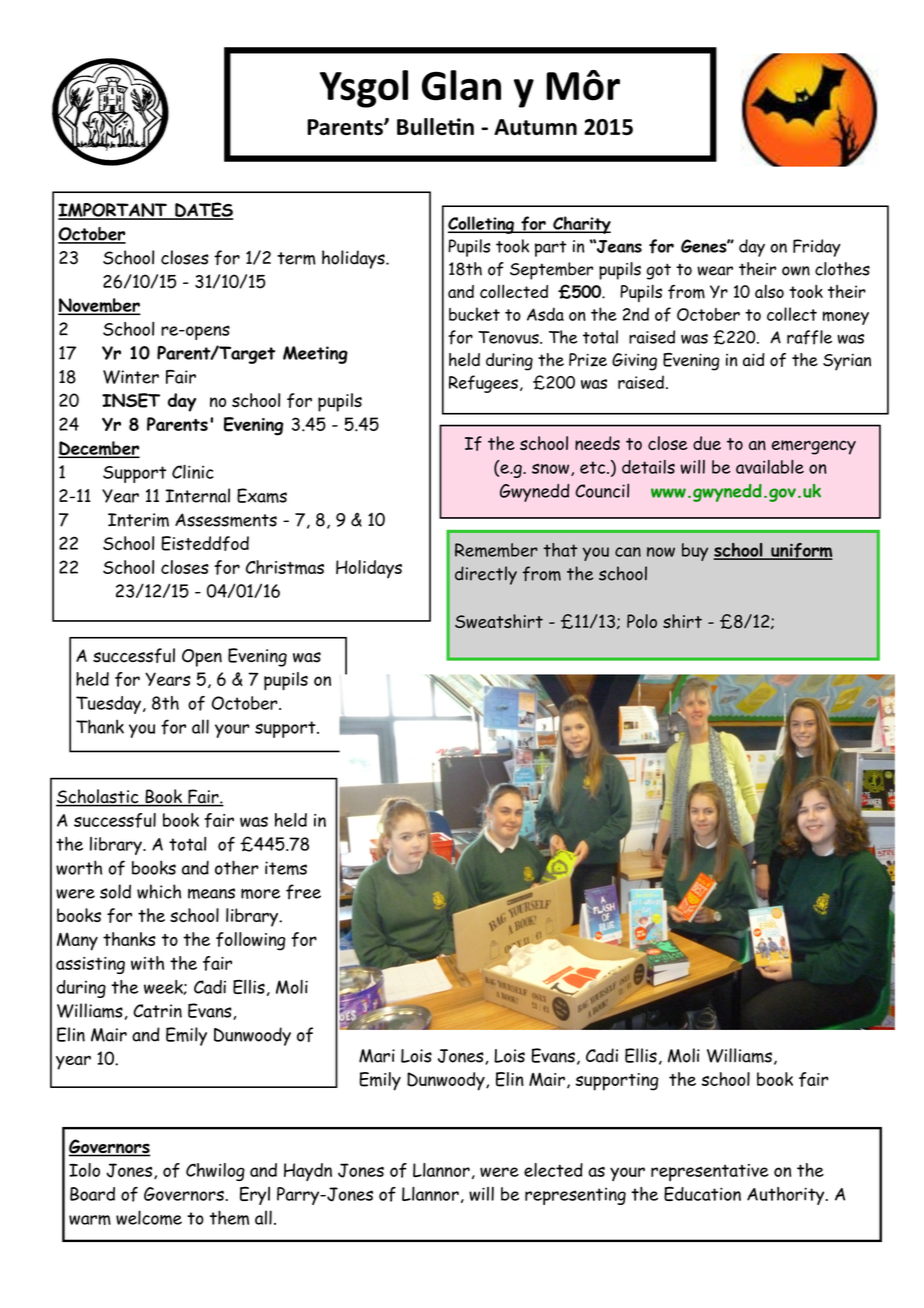 Image resolution: width=924 pixels, height=1308 pixels. What do you see at coordinates (435, 126) in the screenshot?
I see `Bulletin` at bounding box center [435, 126].
